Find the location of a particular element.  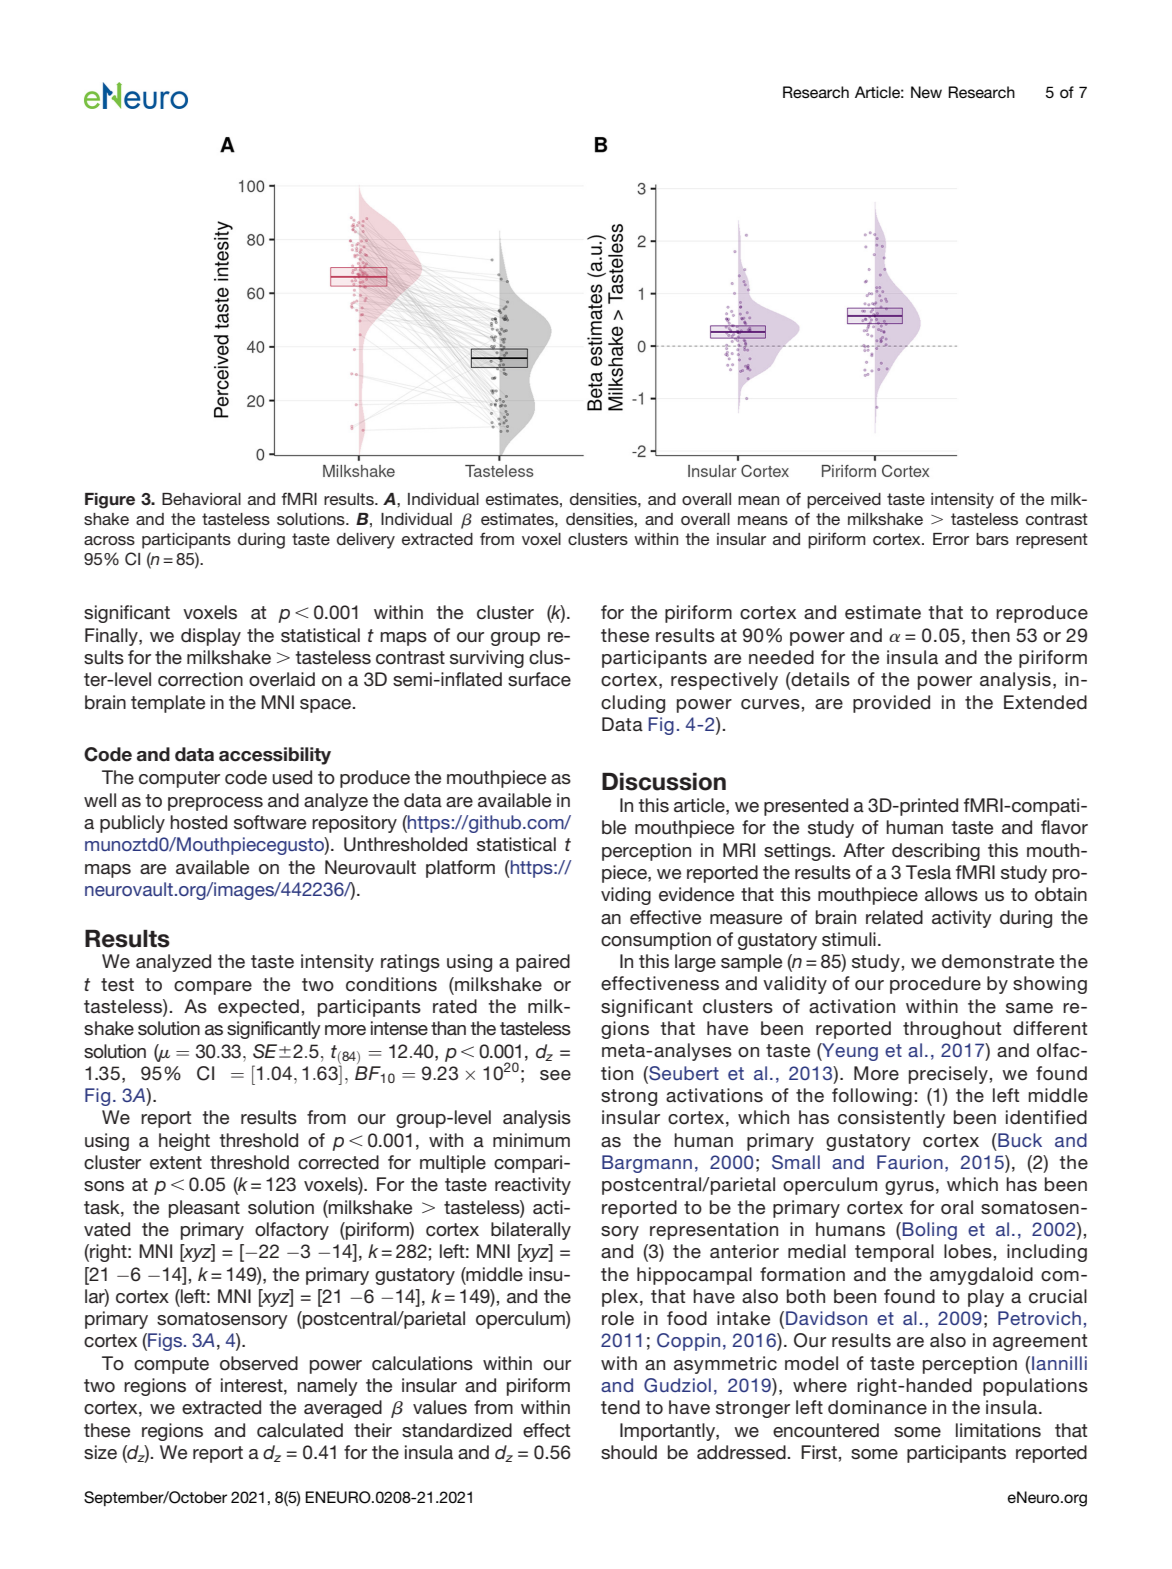

should is located at coordinates (629, 1452).
